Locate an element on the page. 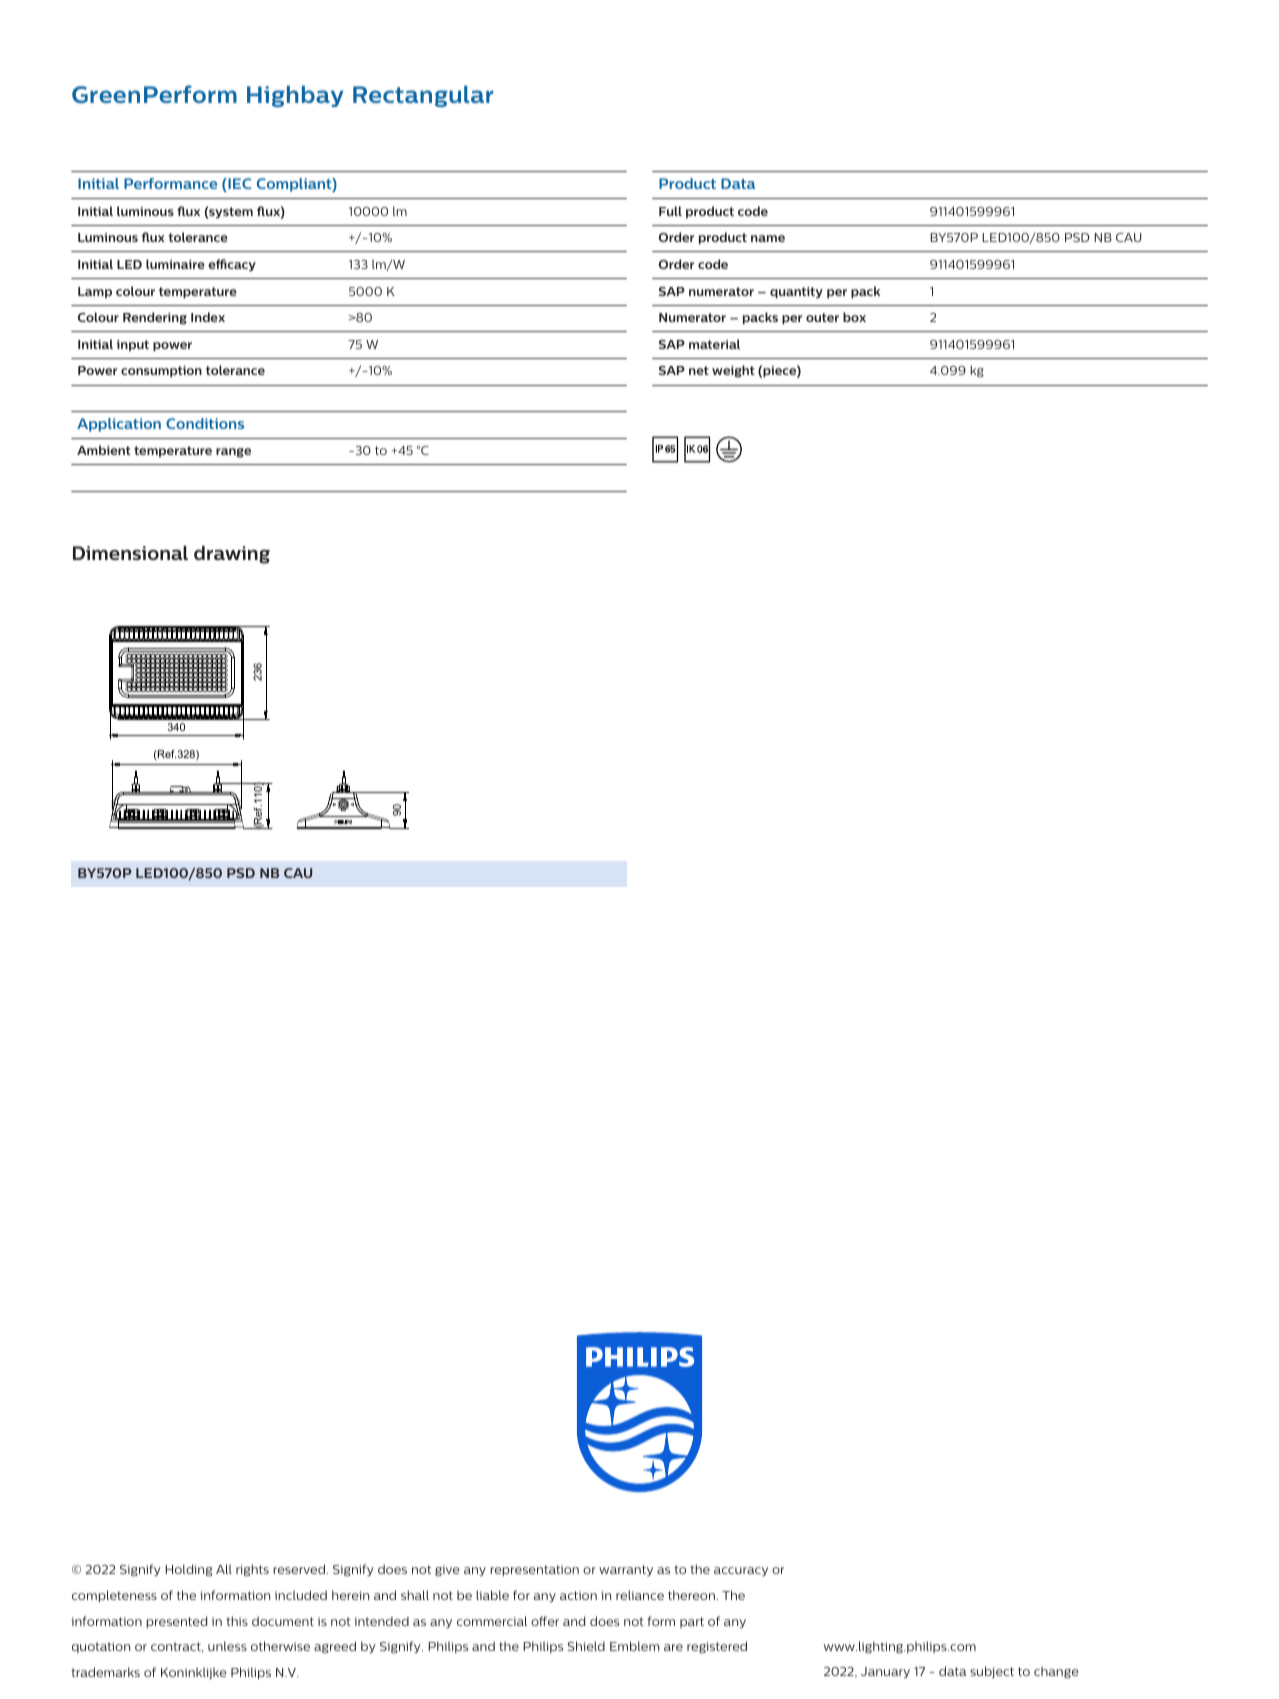 Image resolution: width=1279 pixels, height=1699 pixels. Shield is located at coordinates (586, 1646).
